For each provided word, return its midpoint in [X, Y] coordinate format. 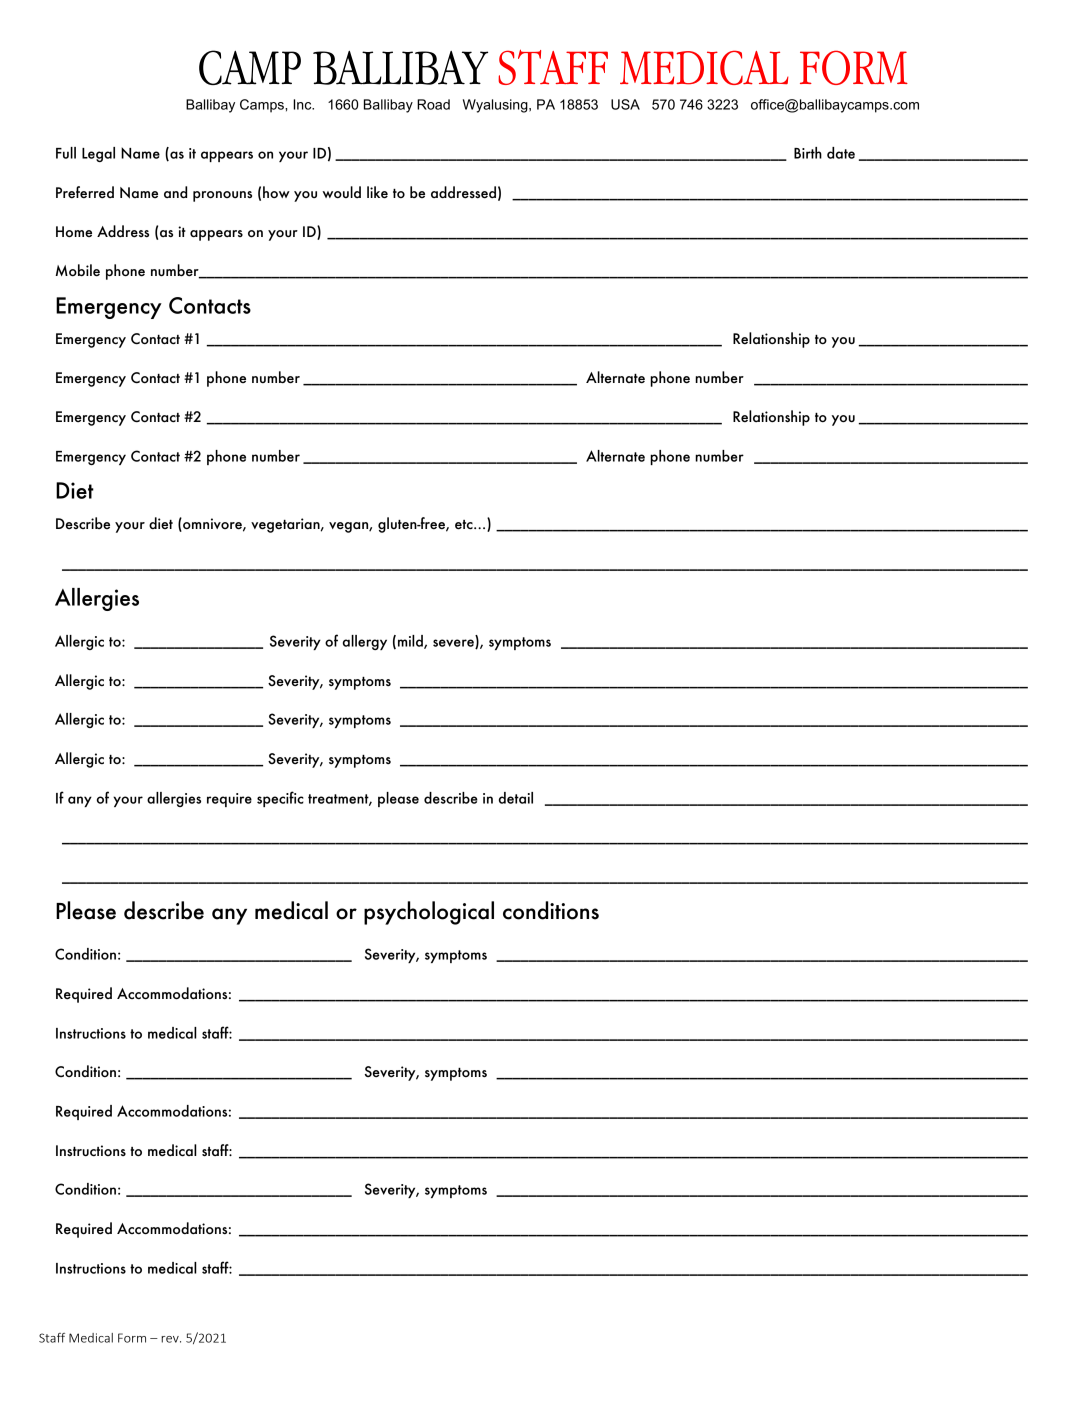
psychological [429, 913]
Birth [808, 153]
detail [516, 798]
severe [454, 644]
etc [465, 525]
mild [411, 642]
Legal [98, 154]
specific [280, 799]
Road [433, 104]
